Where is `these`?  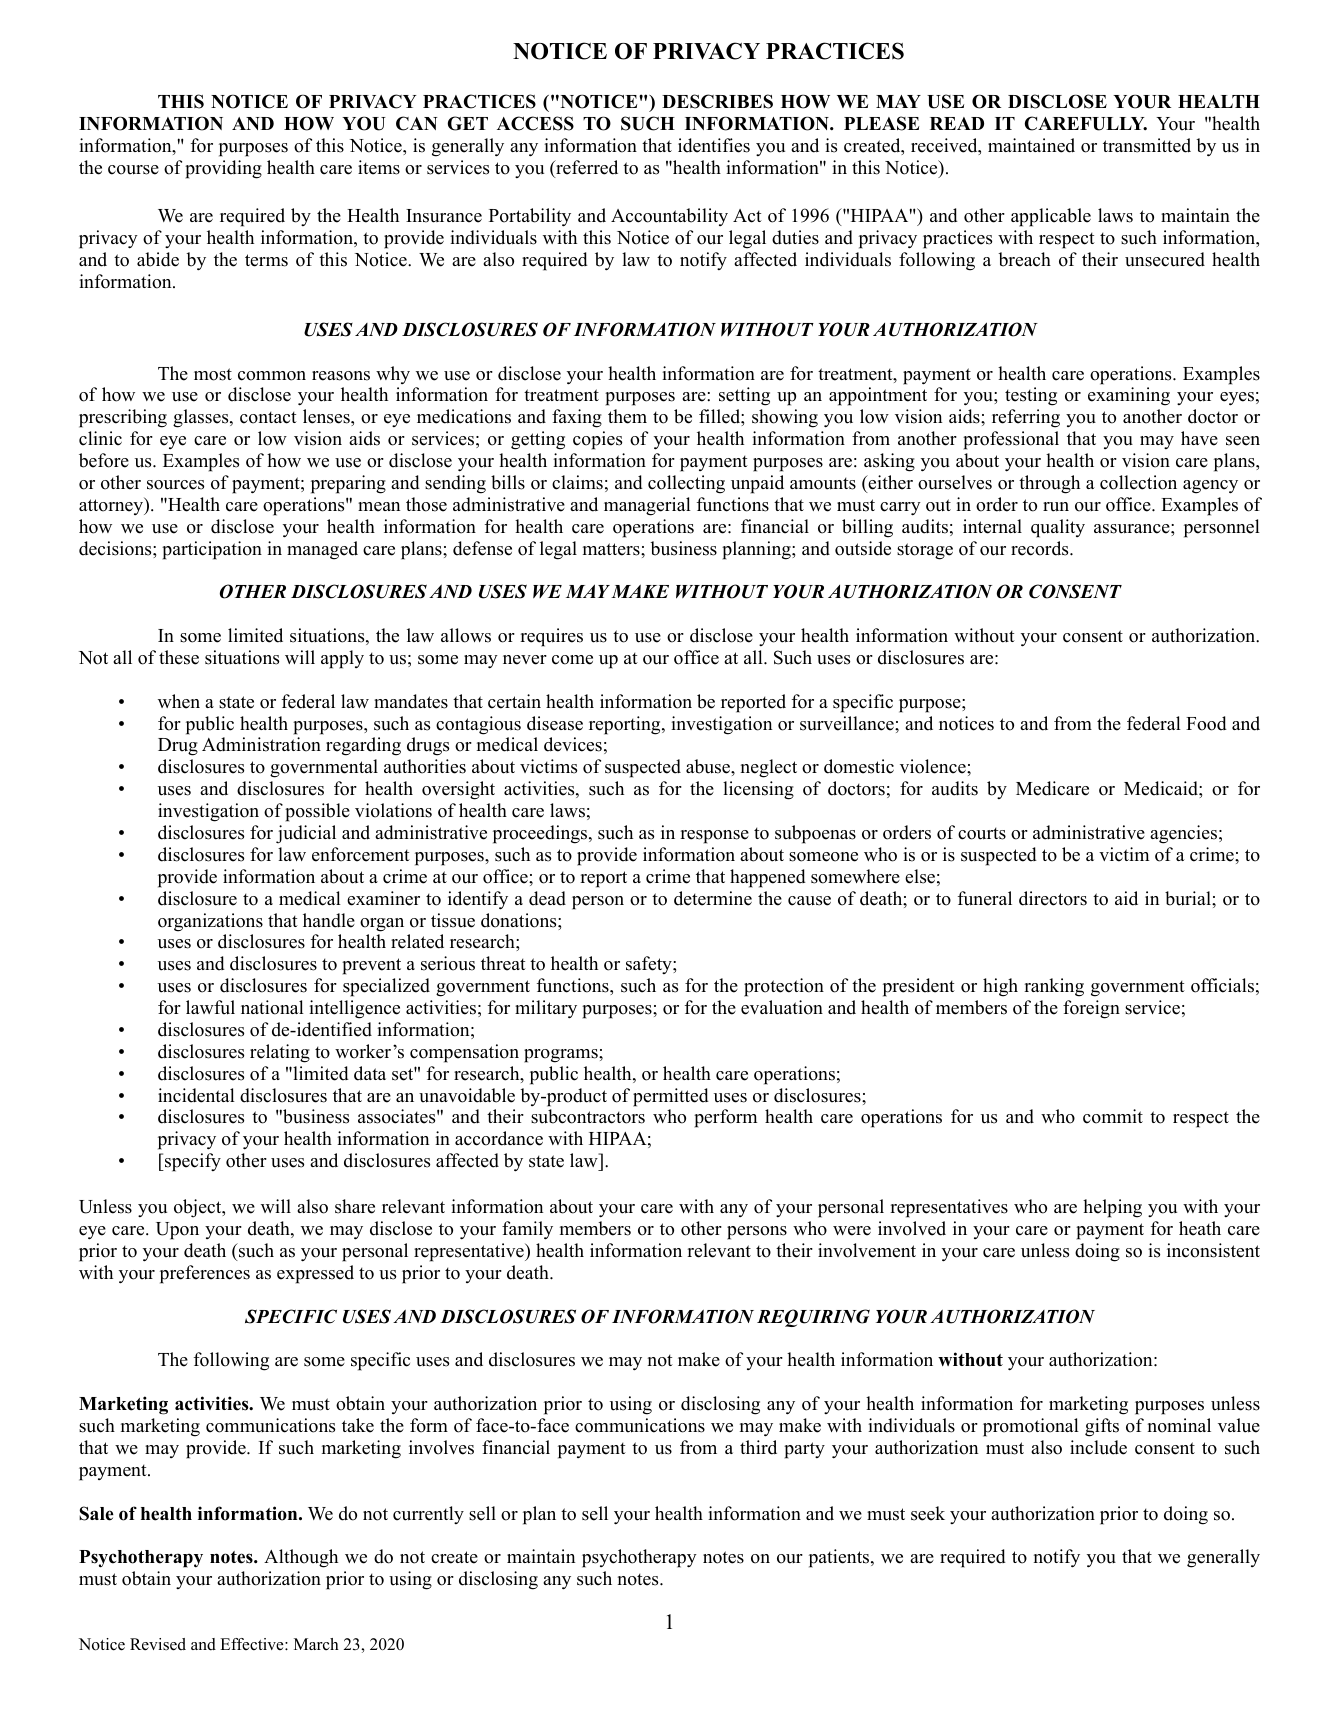 these is located at coordinates (179, 657).
